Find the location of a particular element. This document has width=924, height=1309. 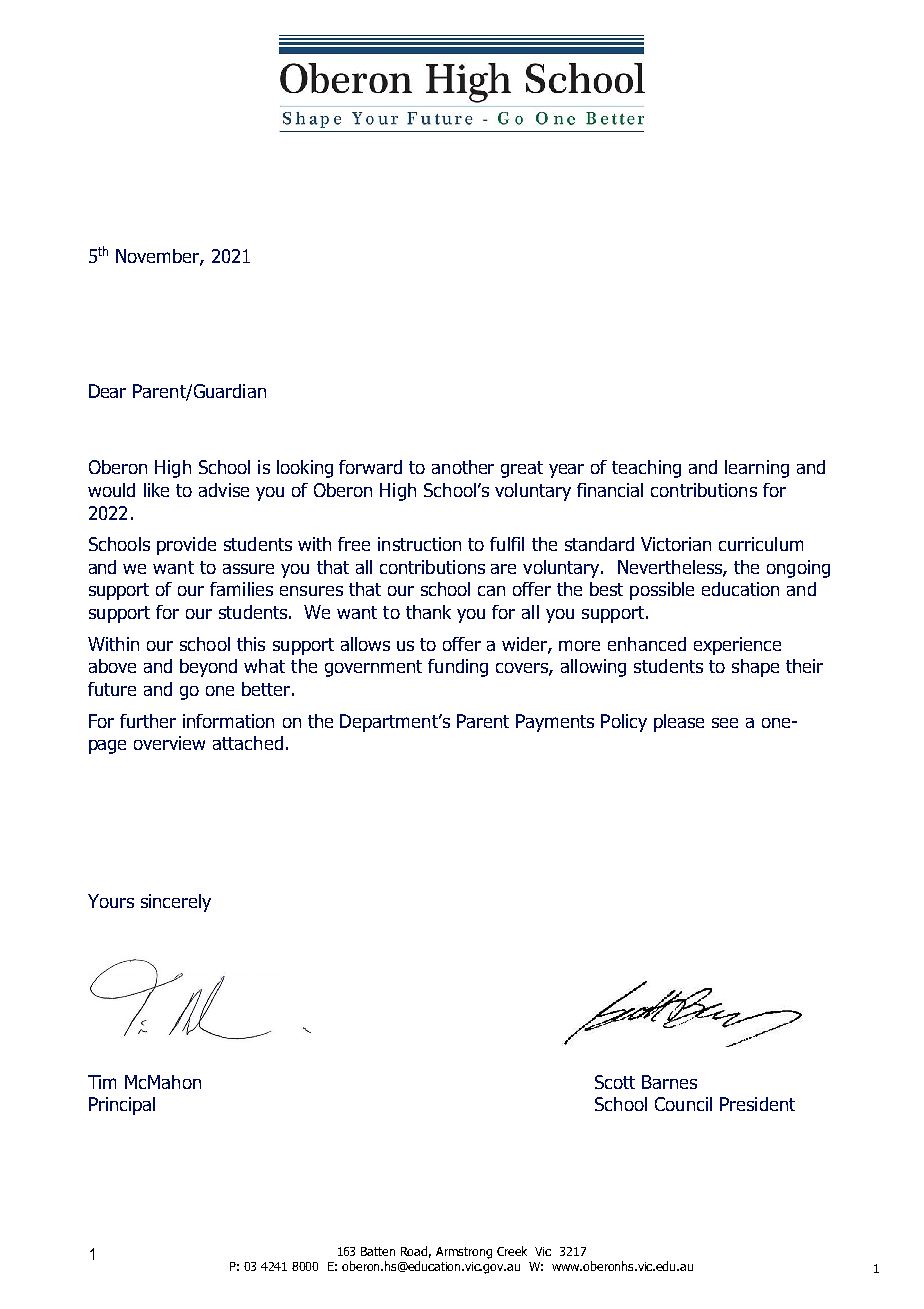

see is located at coordinates (725, 723).
